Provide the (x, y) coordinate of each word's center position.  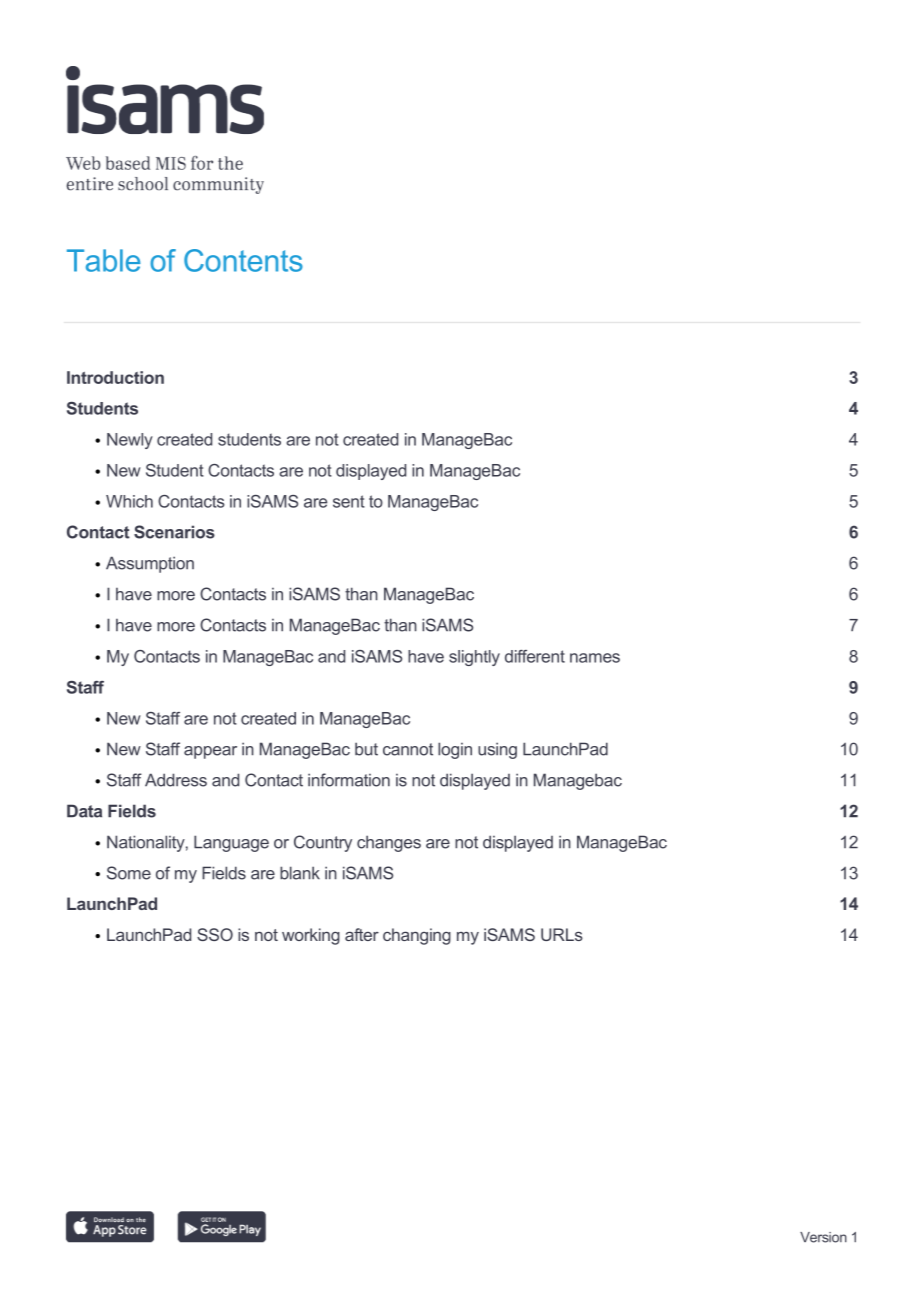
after (362, 934)
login (455, 750)
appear (210, 752)
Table (104, 260)
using (497, 750)
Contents (243, 260)
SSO (215, 934)
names (595, 658)
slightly (474, 658)
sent (349, 501)
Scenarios (174, 532)
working (311, 936)
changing (417, 936)
